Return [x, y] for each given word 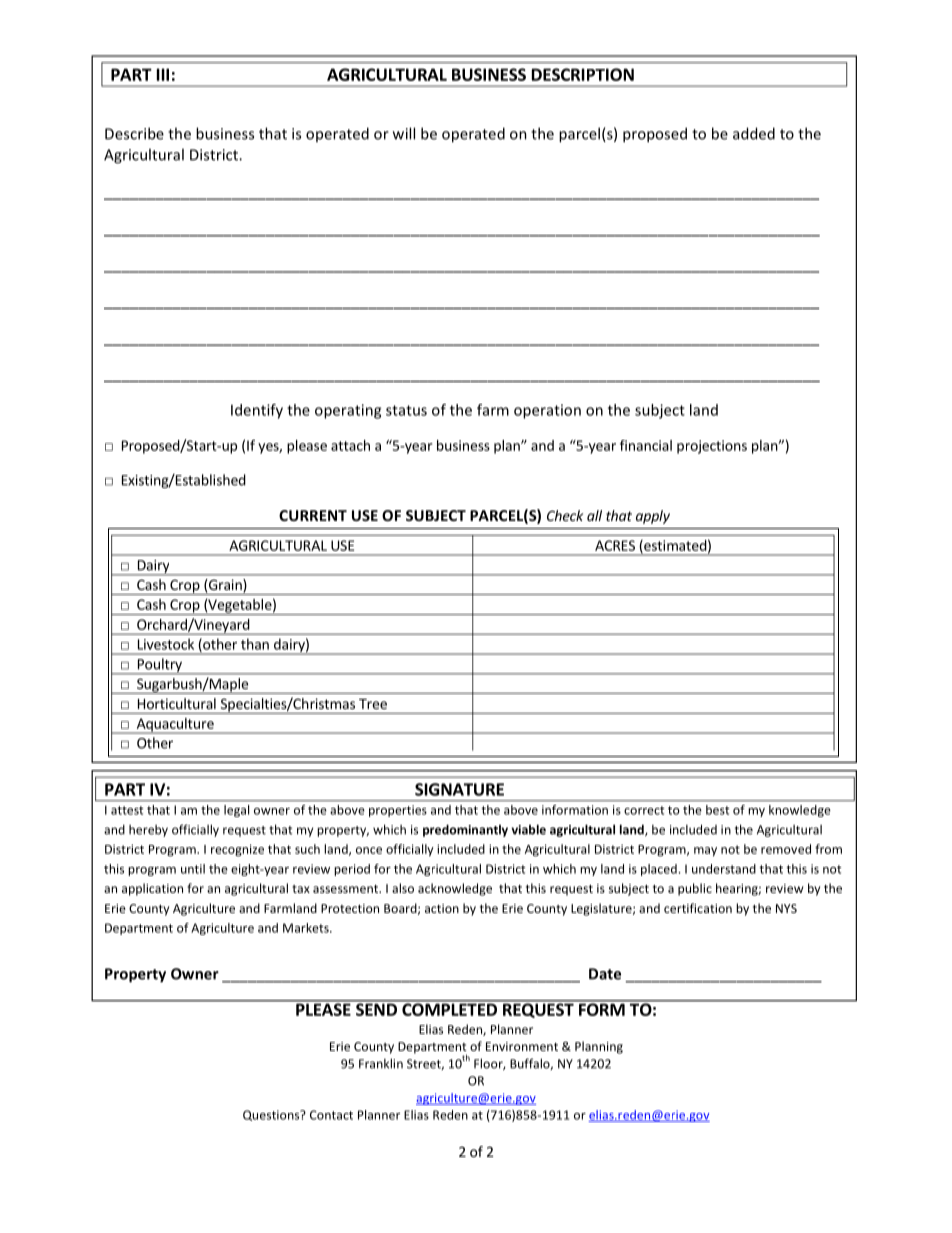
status [406, 410]
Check [565, 515]
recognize [237, 850]
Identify [257, 411]
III [163, 74]
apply [653, 517]
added [754, 133]
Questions [272, 1115]
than [255, 644]
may [705, 852]
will [404, 133]
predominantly [465, 830]
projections [712, 447]
